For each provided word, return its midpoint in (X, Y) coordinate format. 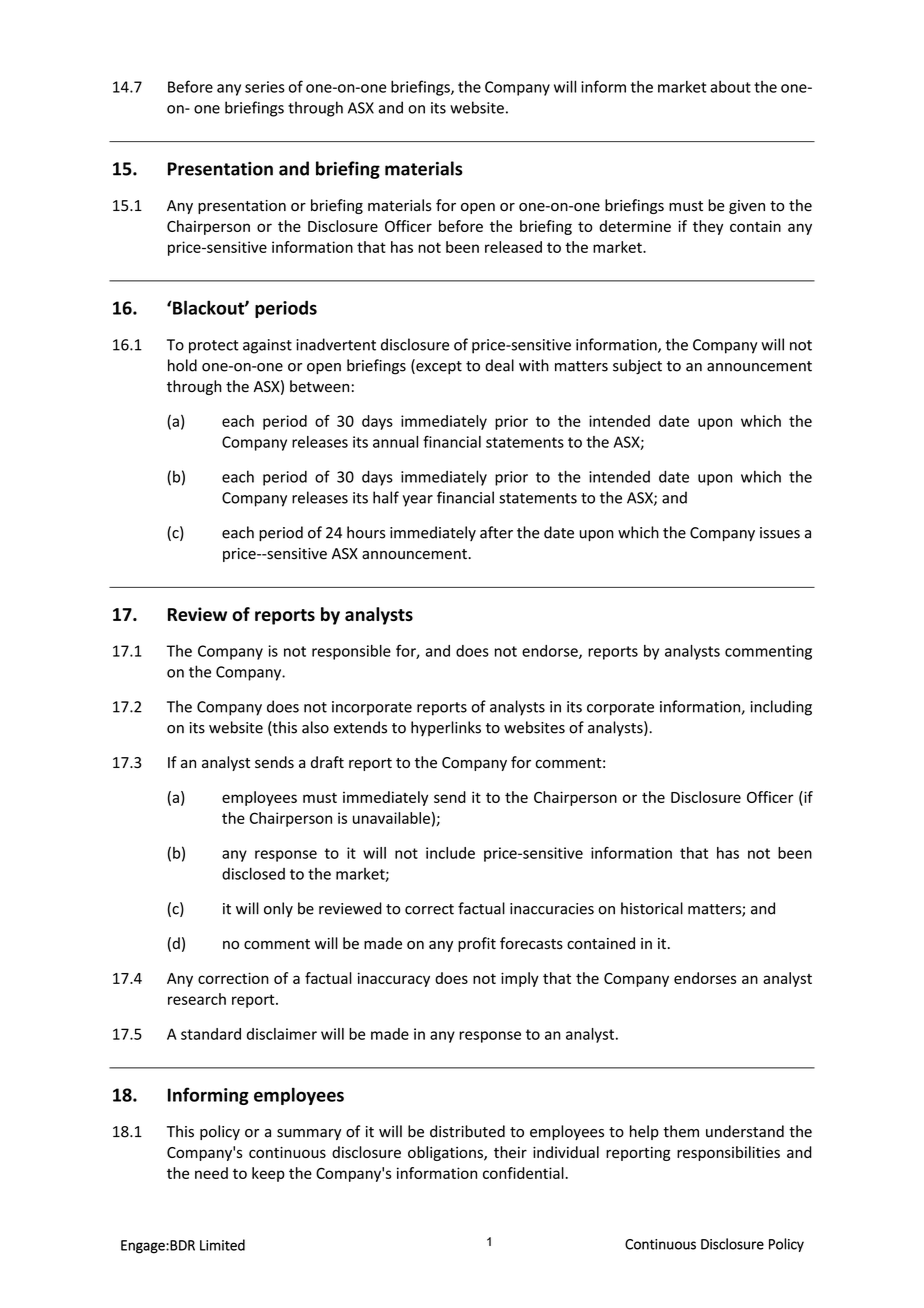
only (278, 909)
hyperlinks (446, 728)
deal (499, 365)
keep (268, 1174)
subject (637, 367)
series (265, 87)
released (513, 247)
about (730, 87)
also (315, 727)
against (267, 346)
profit (477, 944)
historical (652, 908)
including (781, 708)
